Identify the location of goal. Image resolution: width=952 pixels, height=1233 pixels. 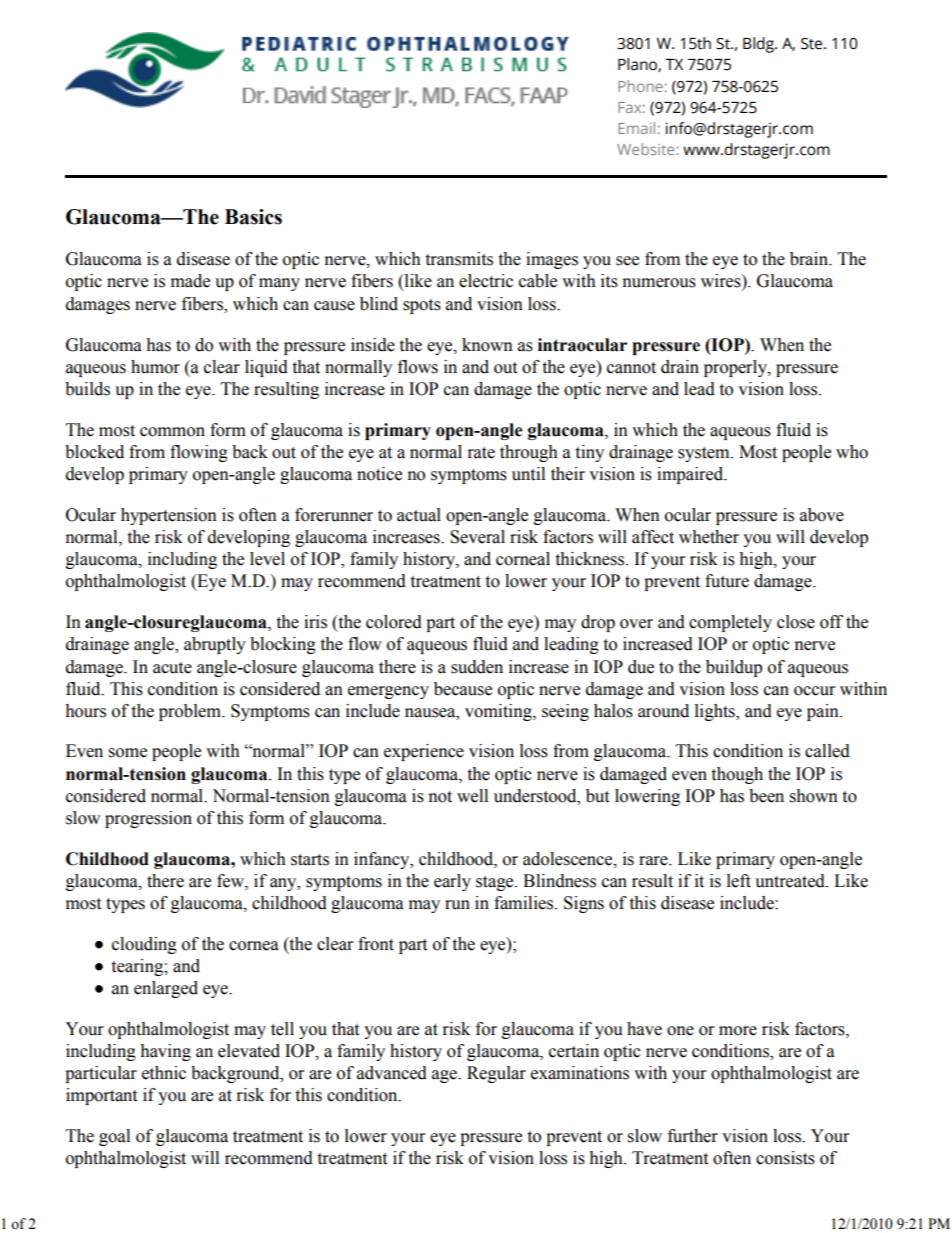
(114, 1137).
